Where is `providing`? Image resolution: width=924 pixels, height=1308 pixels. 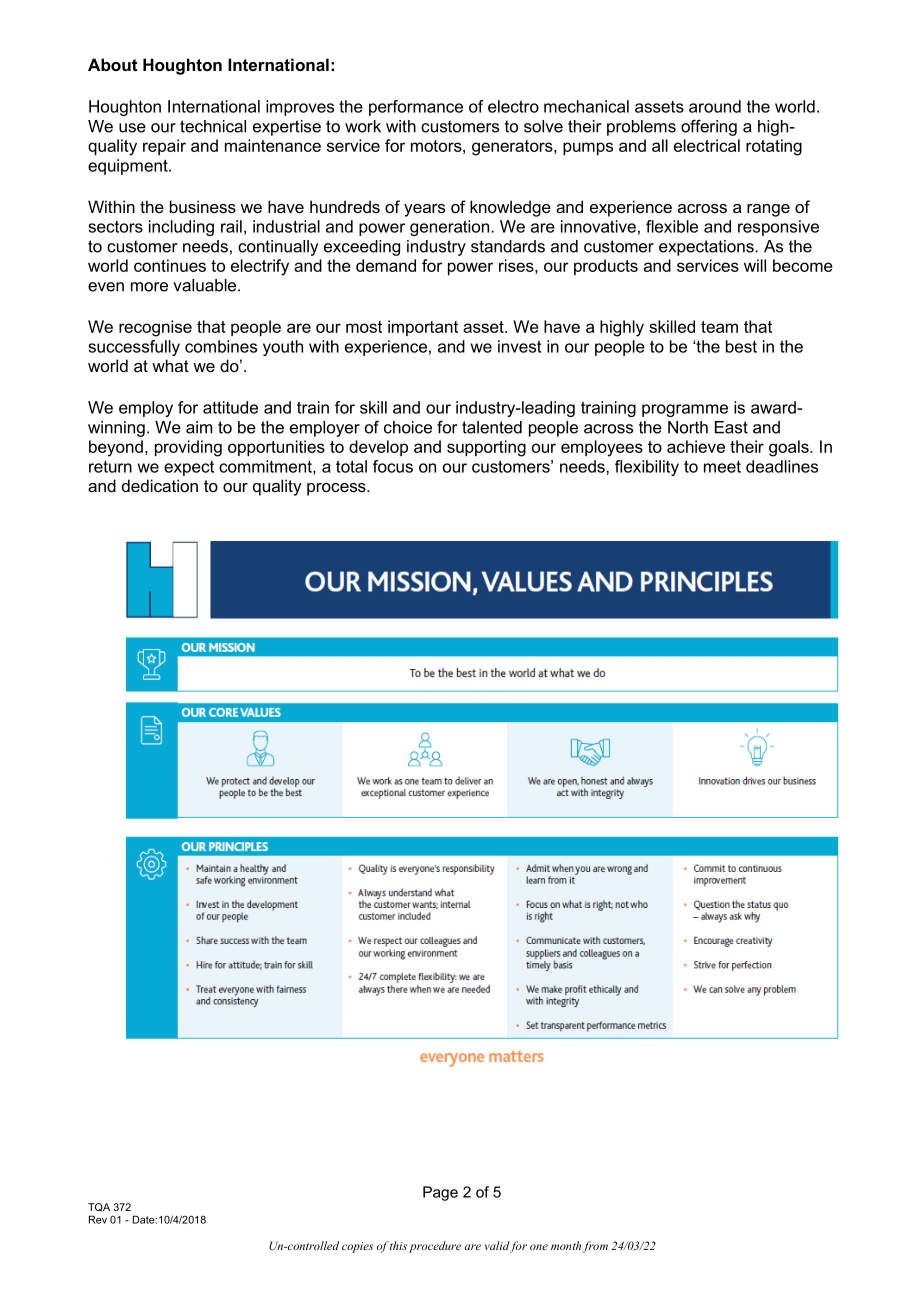 providing is located at coordinates (188, 448).
